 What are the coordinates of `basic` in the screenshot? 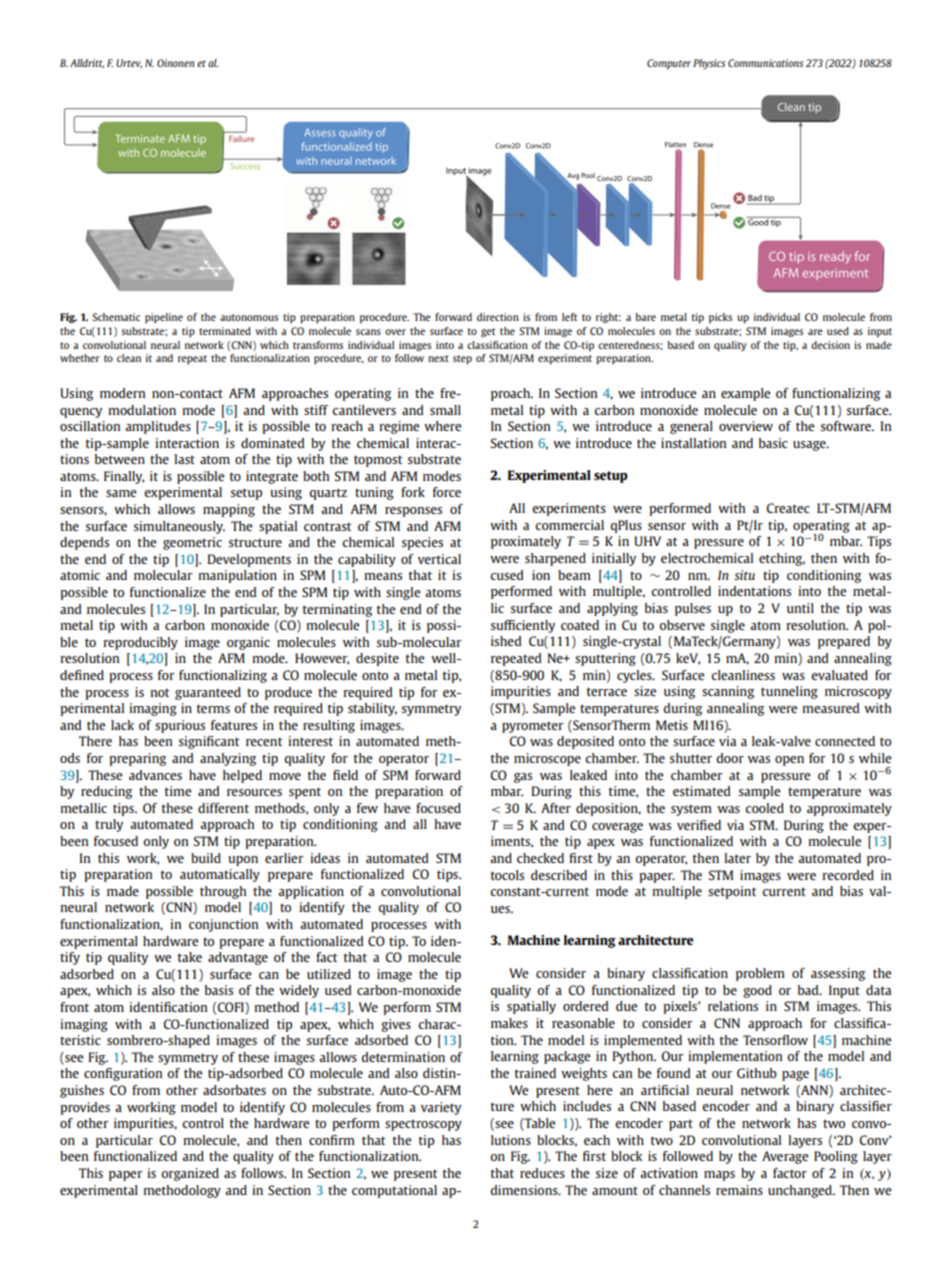 It's located at (773, 443).
